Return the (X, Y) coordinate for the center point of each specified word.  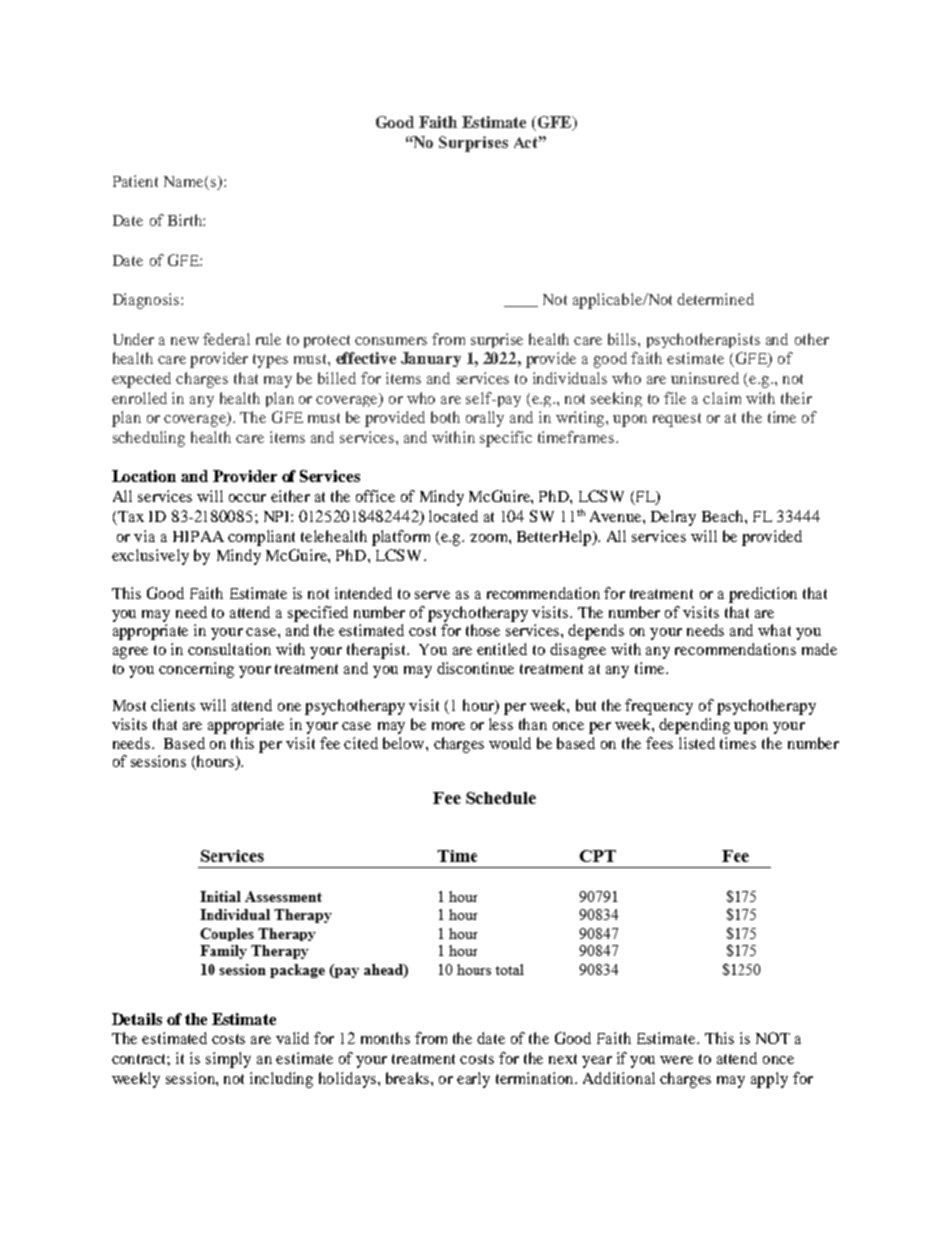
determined (715, 299)
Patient (135, 181)
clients (173, 705)
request (677, 420)
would (510, 743)
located (453, 516)
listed (697, 743)
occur (247, 498)
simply (228, 1060)
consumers (391, 341)
